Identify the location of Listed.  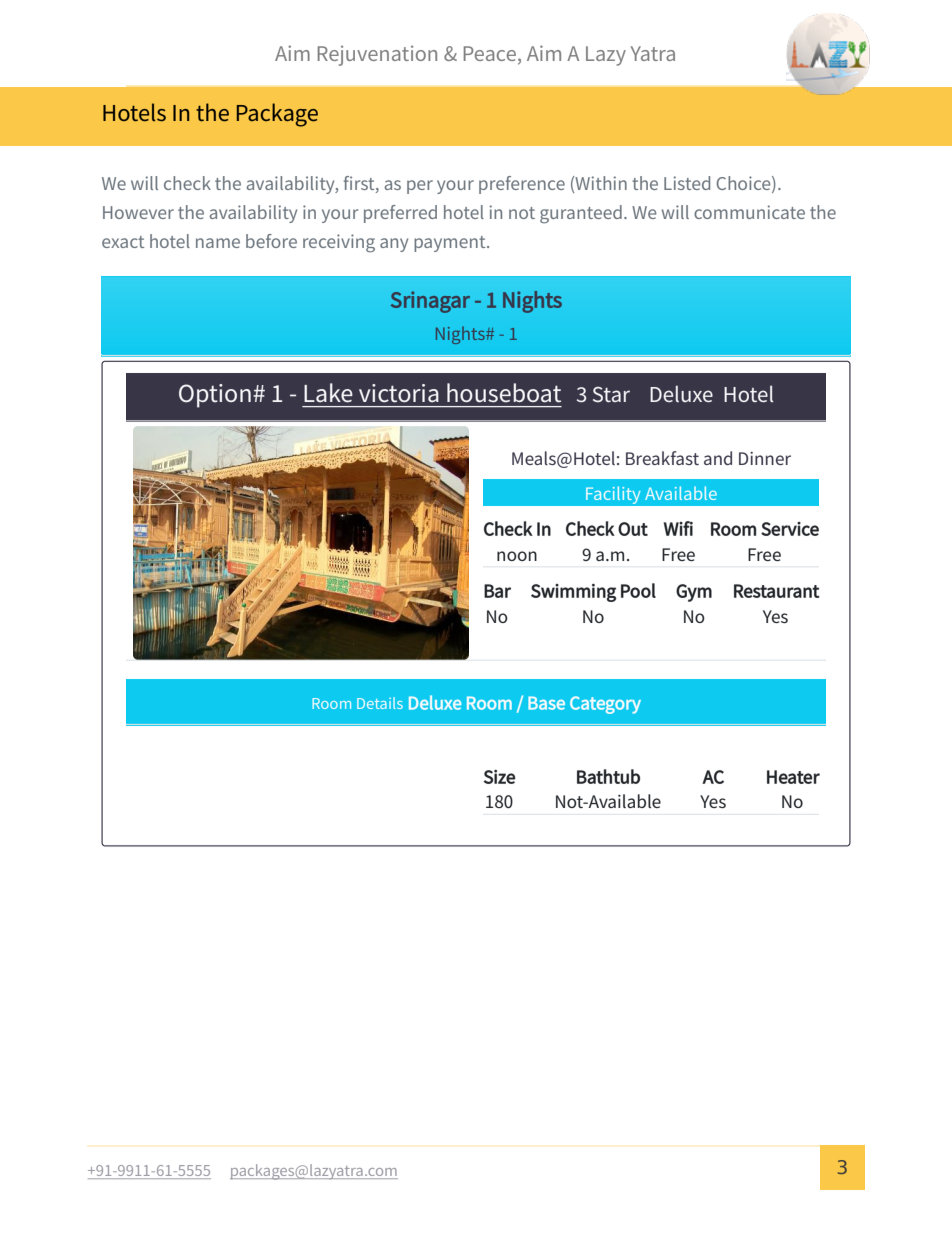
(687, 183).
